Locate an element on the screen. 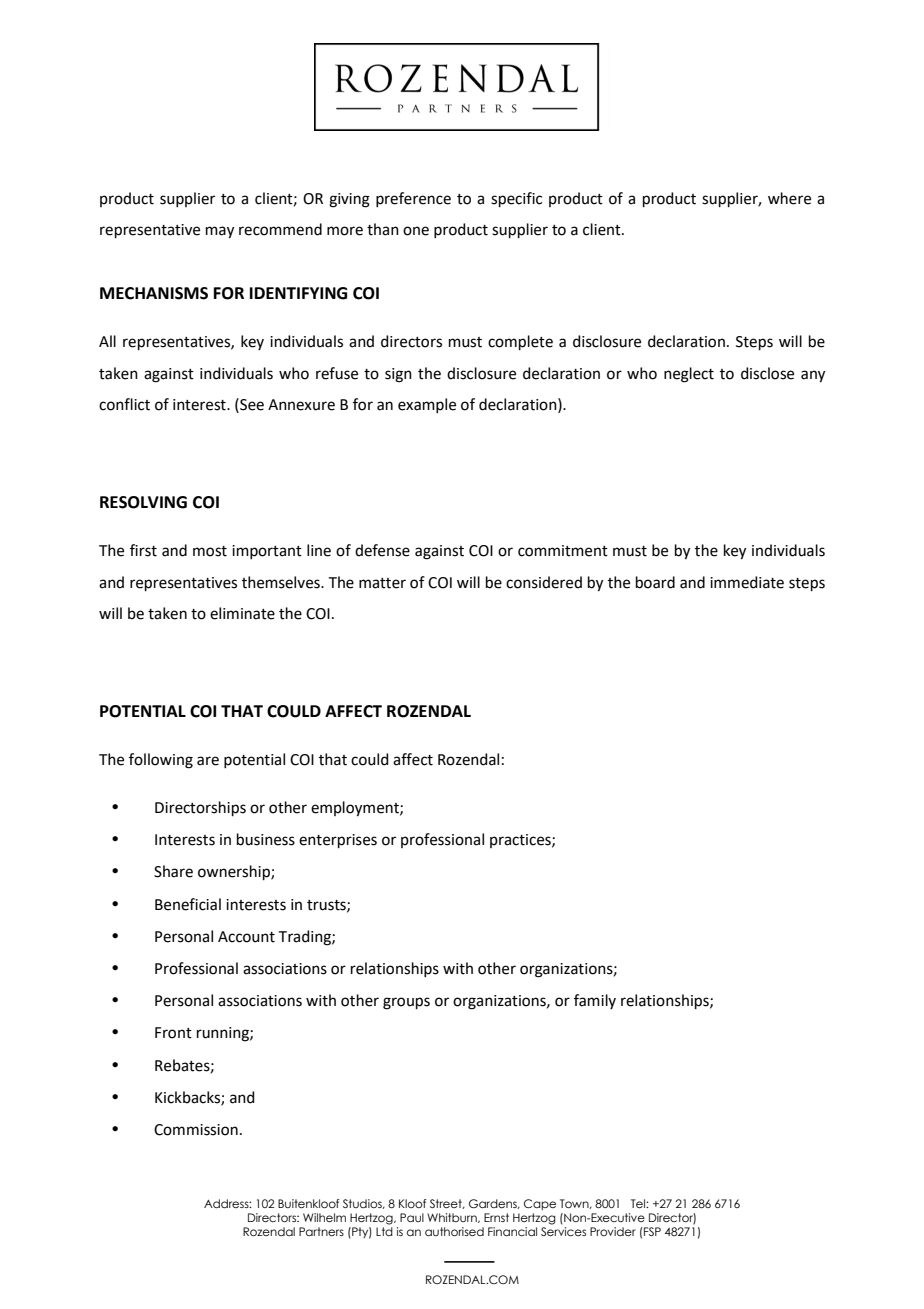 The height and width of the screenshot is (1309, 924). immediate is located at coordinates (747, 582).
